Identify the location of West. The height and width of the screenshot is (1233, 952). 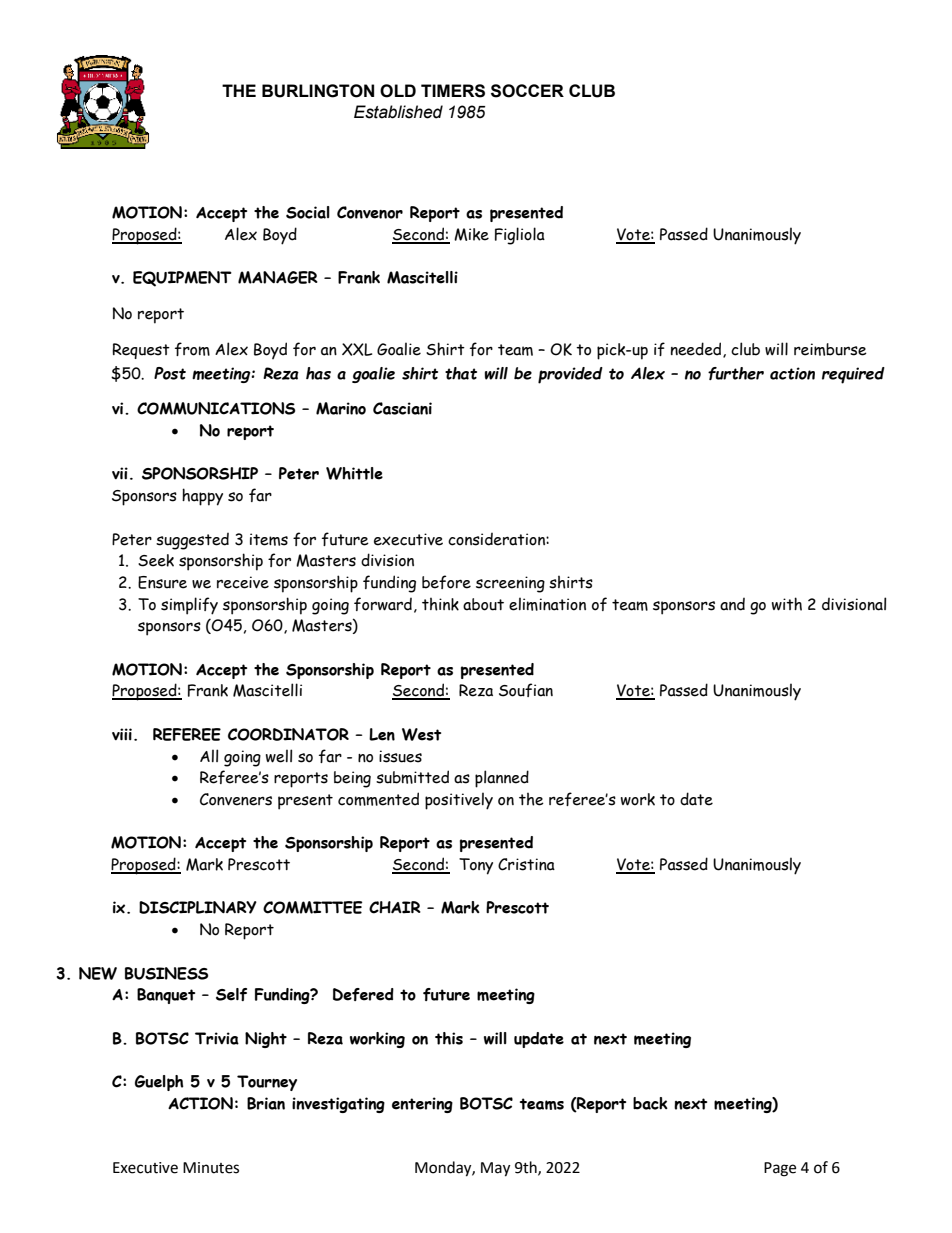
(421, 734).
